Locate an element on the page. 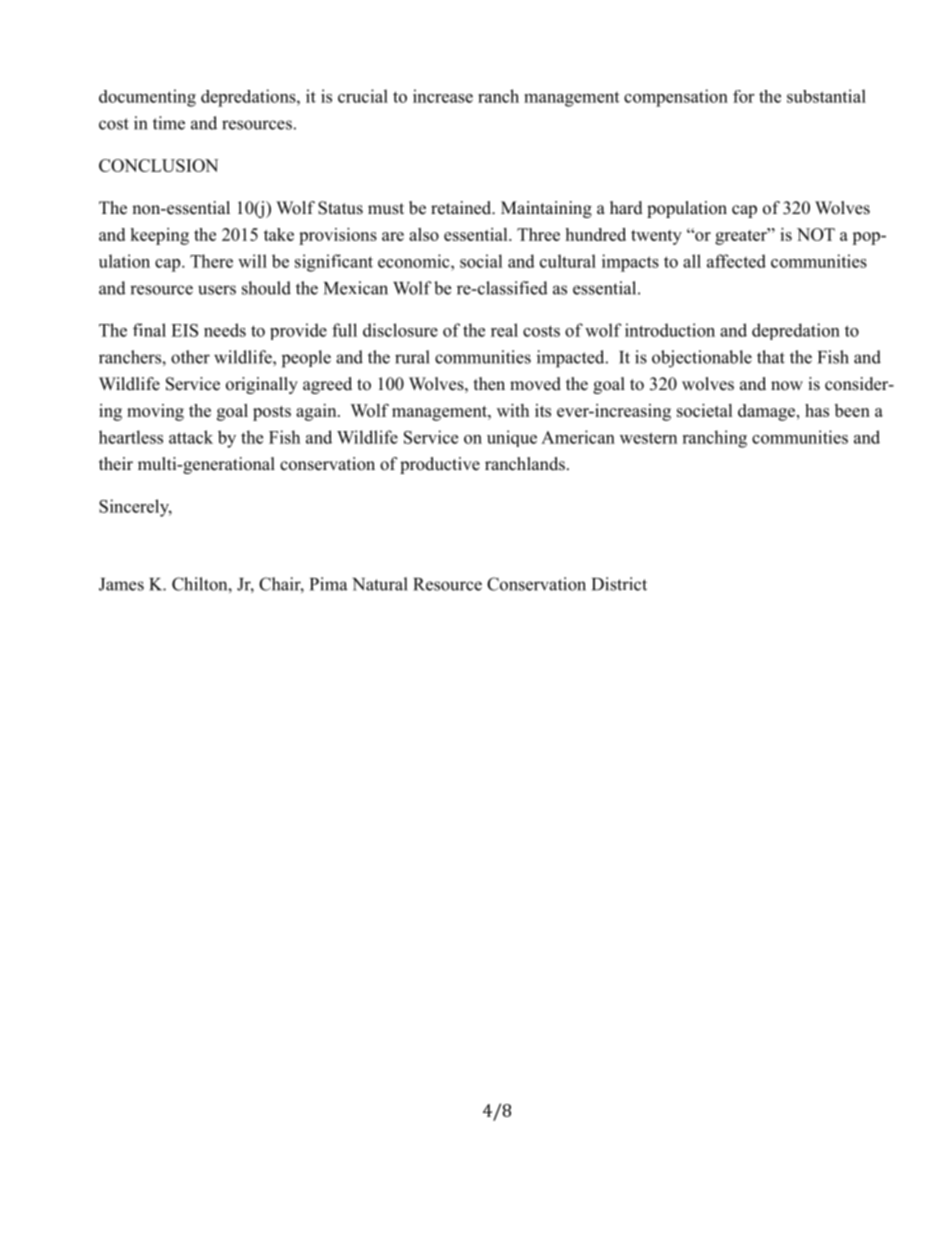 The width and height of the page is (952, 1233). EIS is located at coordinates (184, 330).
